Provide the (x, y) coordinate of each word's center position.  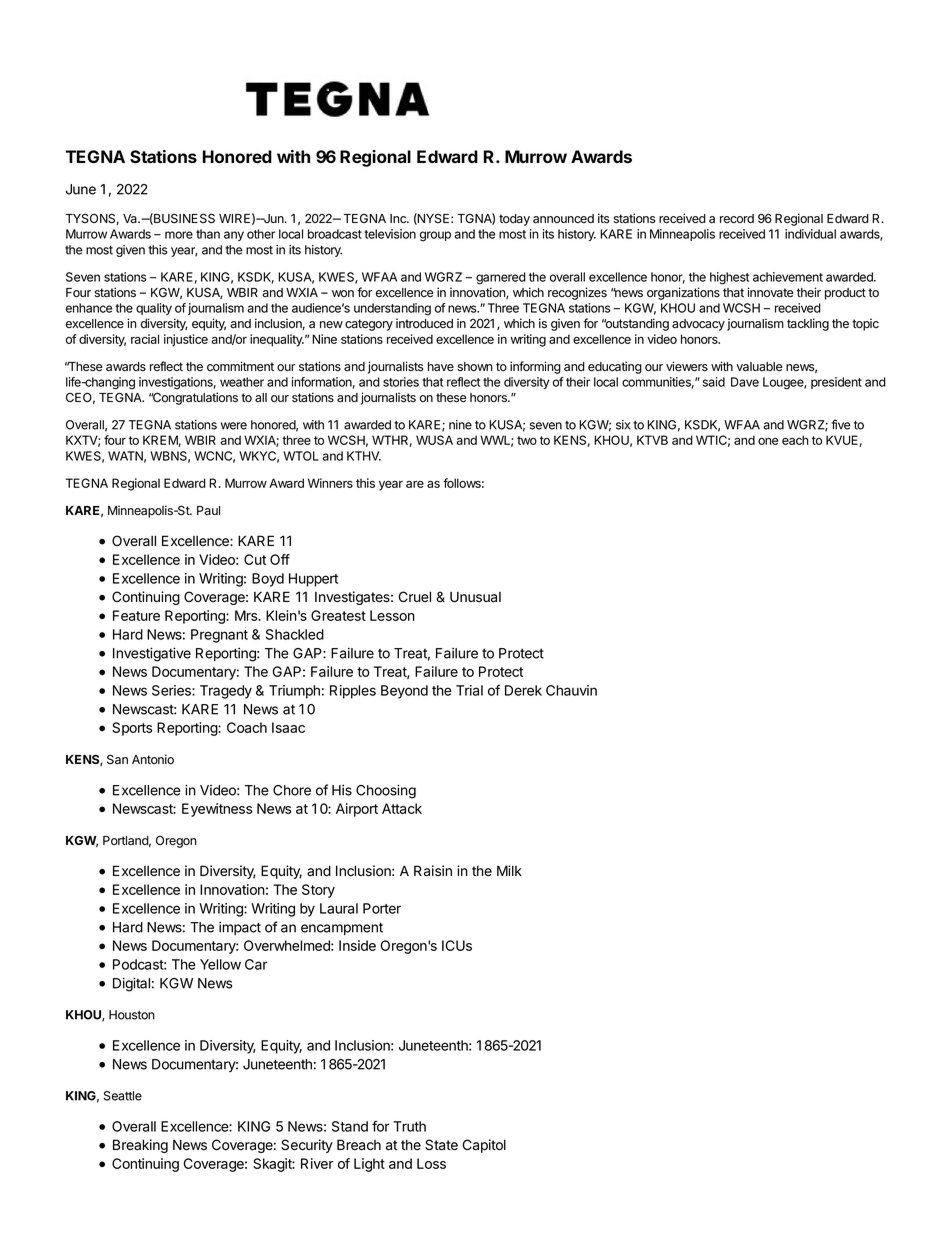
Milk (509, 870)
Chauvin (571, 690)
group (435, 236)
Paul (208, 510)
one (768, 441)
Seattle (123, 1096)
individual (810, 234)
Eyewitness (217, 810)
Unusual (475, 597)
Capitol (484, 1146)
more (179, 235)
